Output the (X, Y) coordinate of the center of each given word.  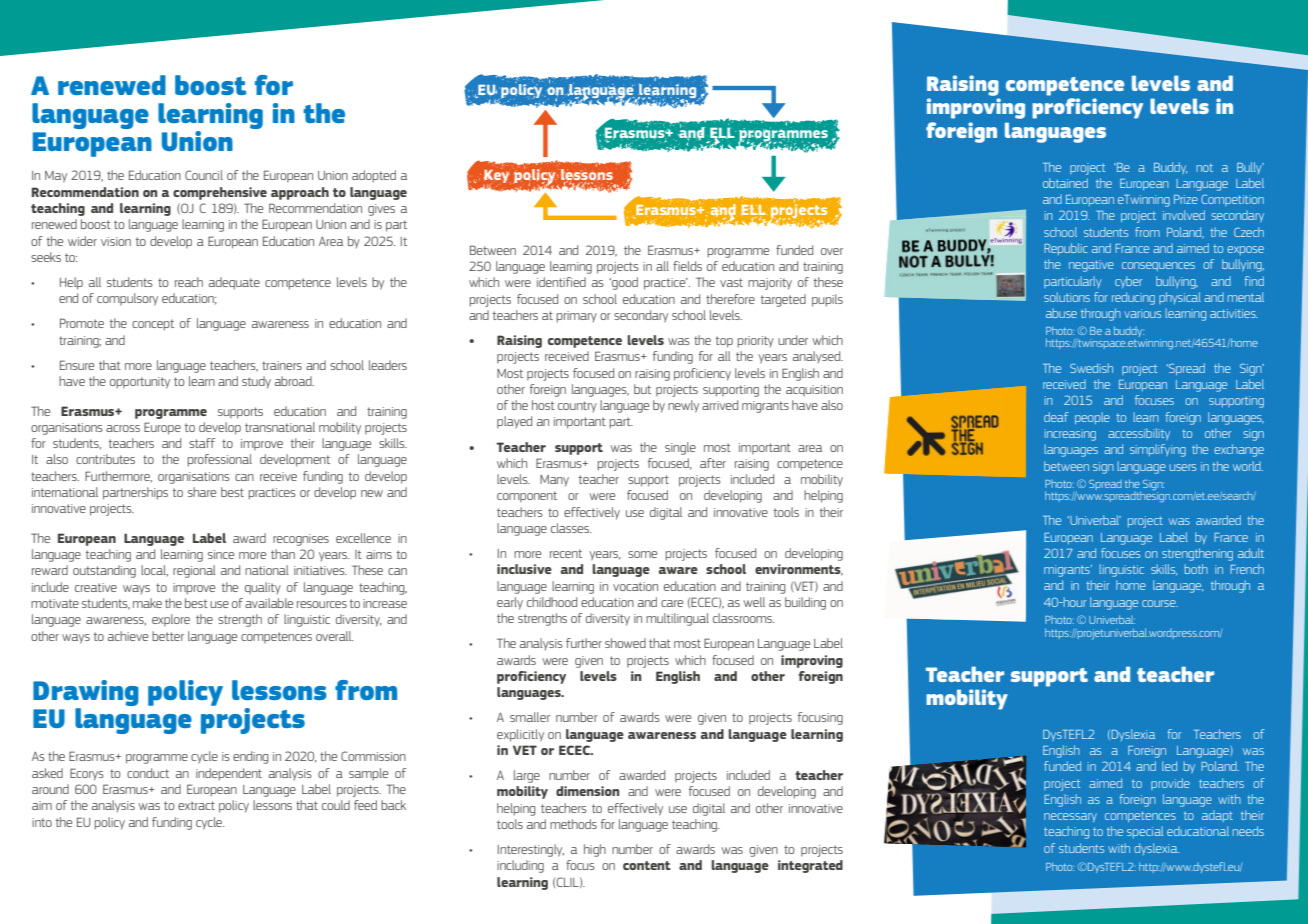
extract (196, 805)
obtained (1065, 183)
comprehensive (220, 193)
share (202, 492)
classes (571, 528)
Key (496, 177)
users (1183, 467)
